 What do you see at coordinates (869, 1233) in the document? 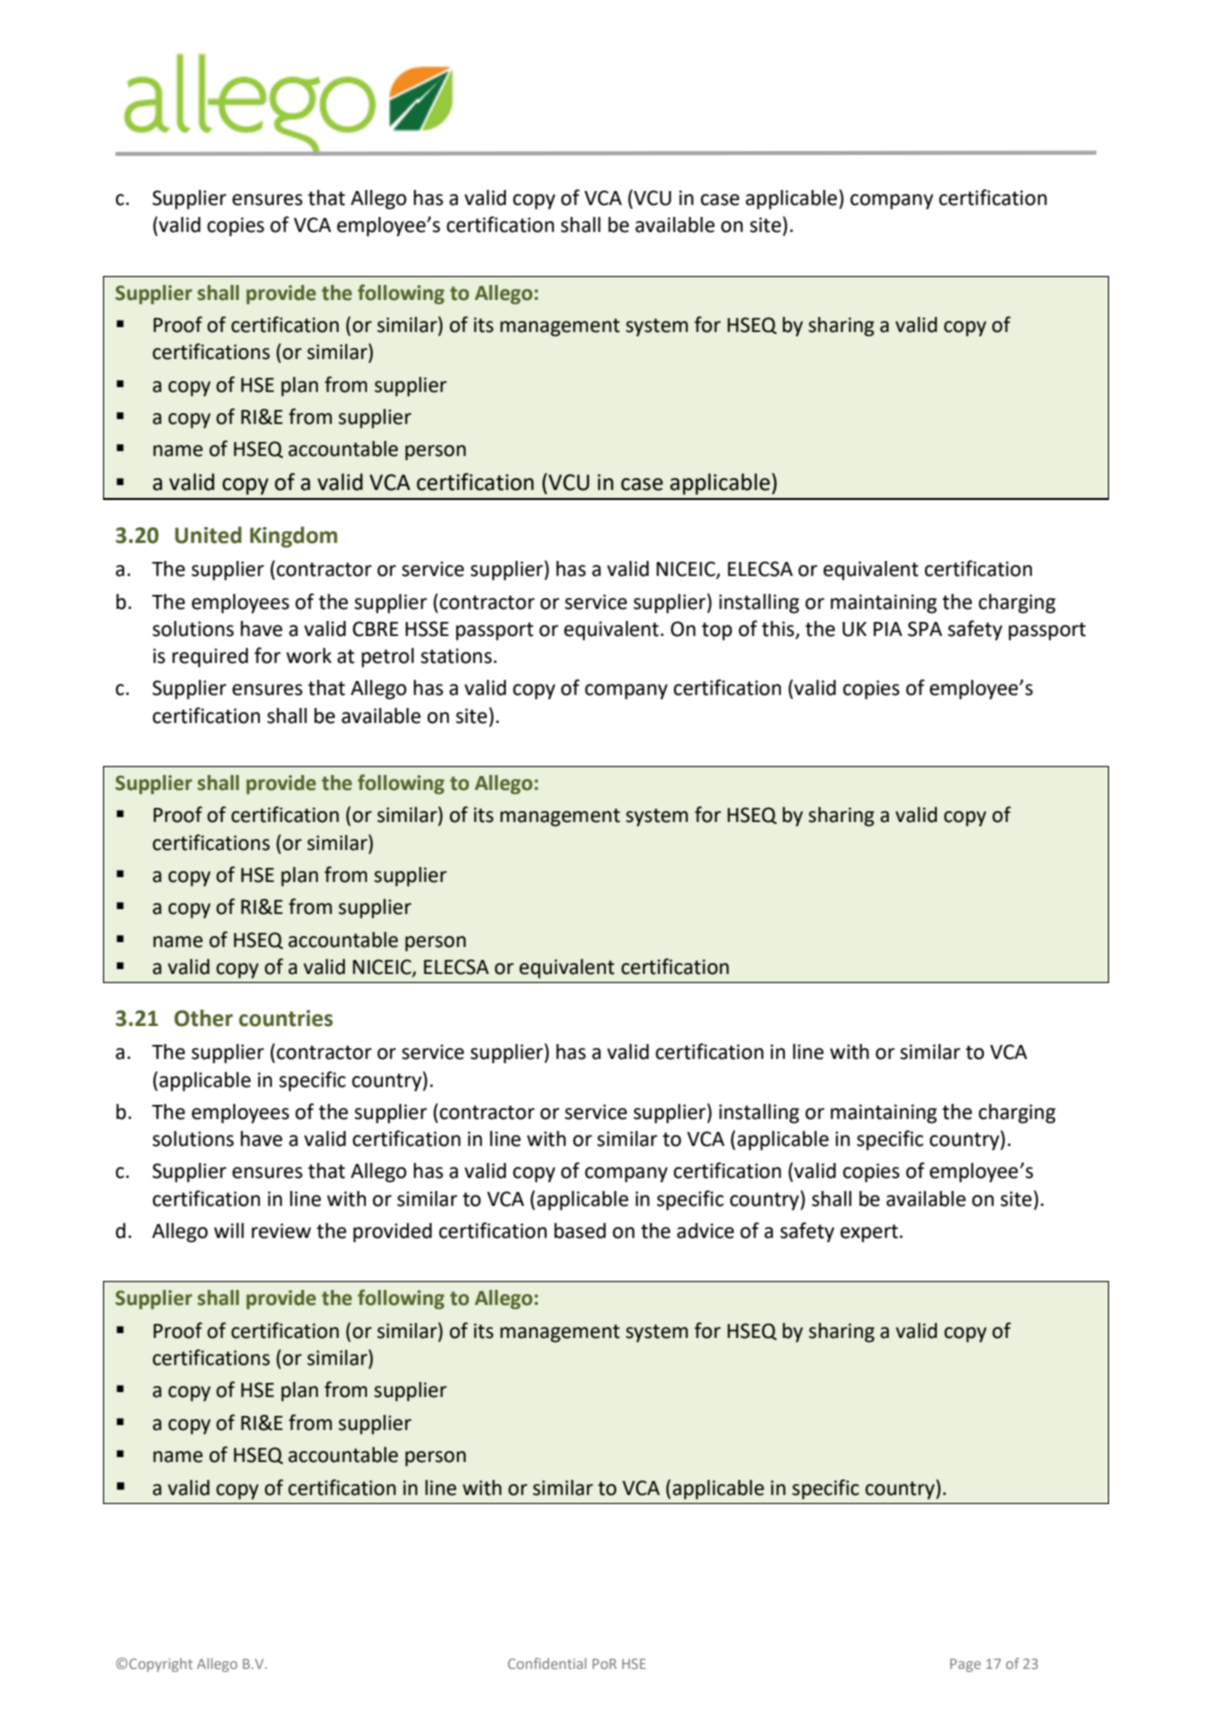
I see `expert` at bounding box center [869, 1233].
